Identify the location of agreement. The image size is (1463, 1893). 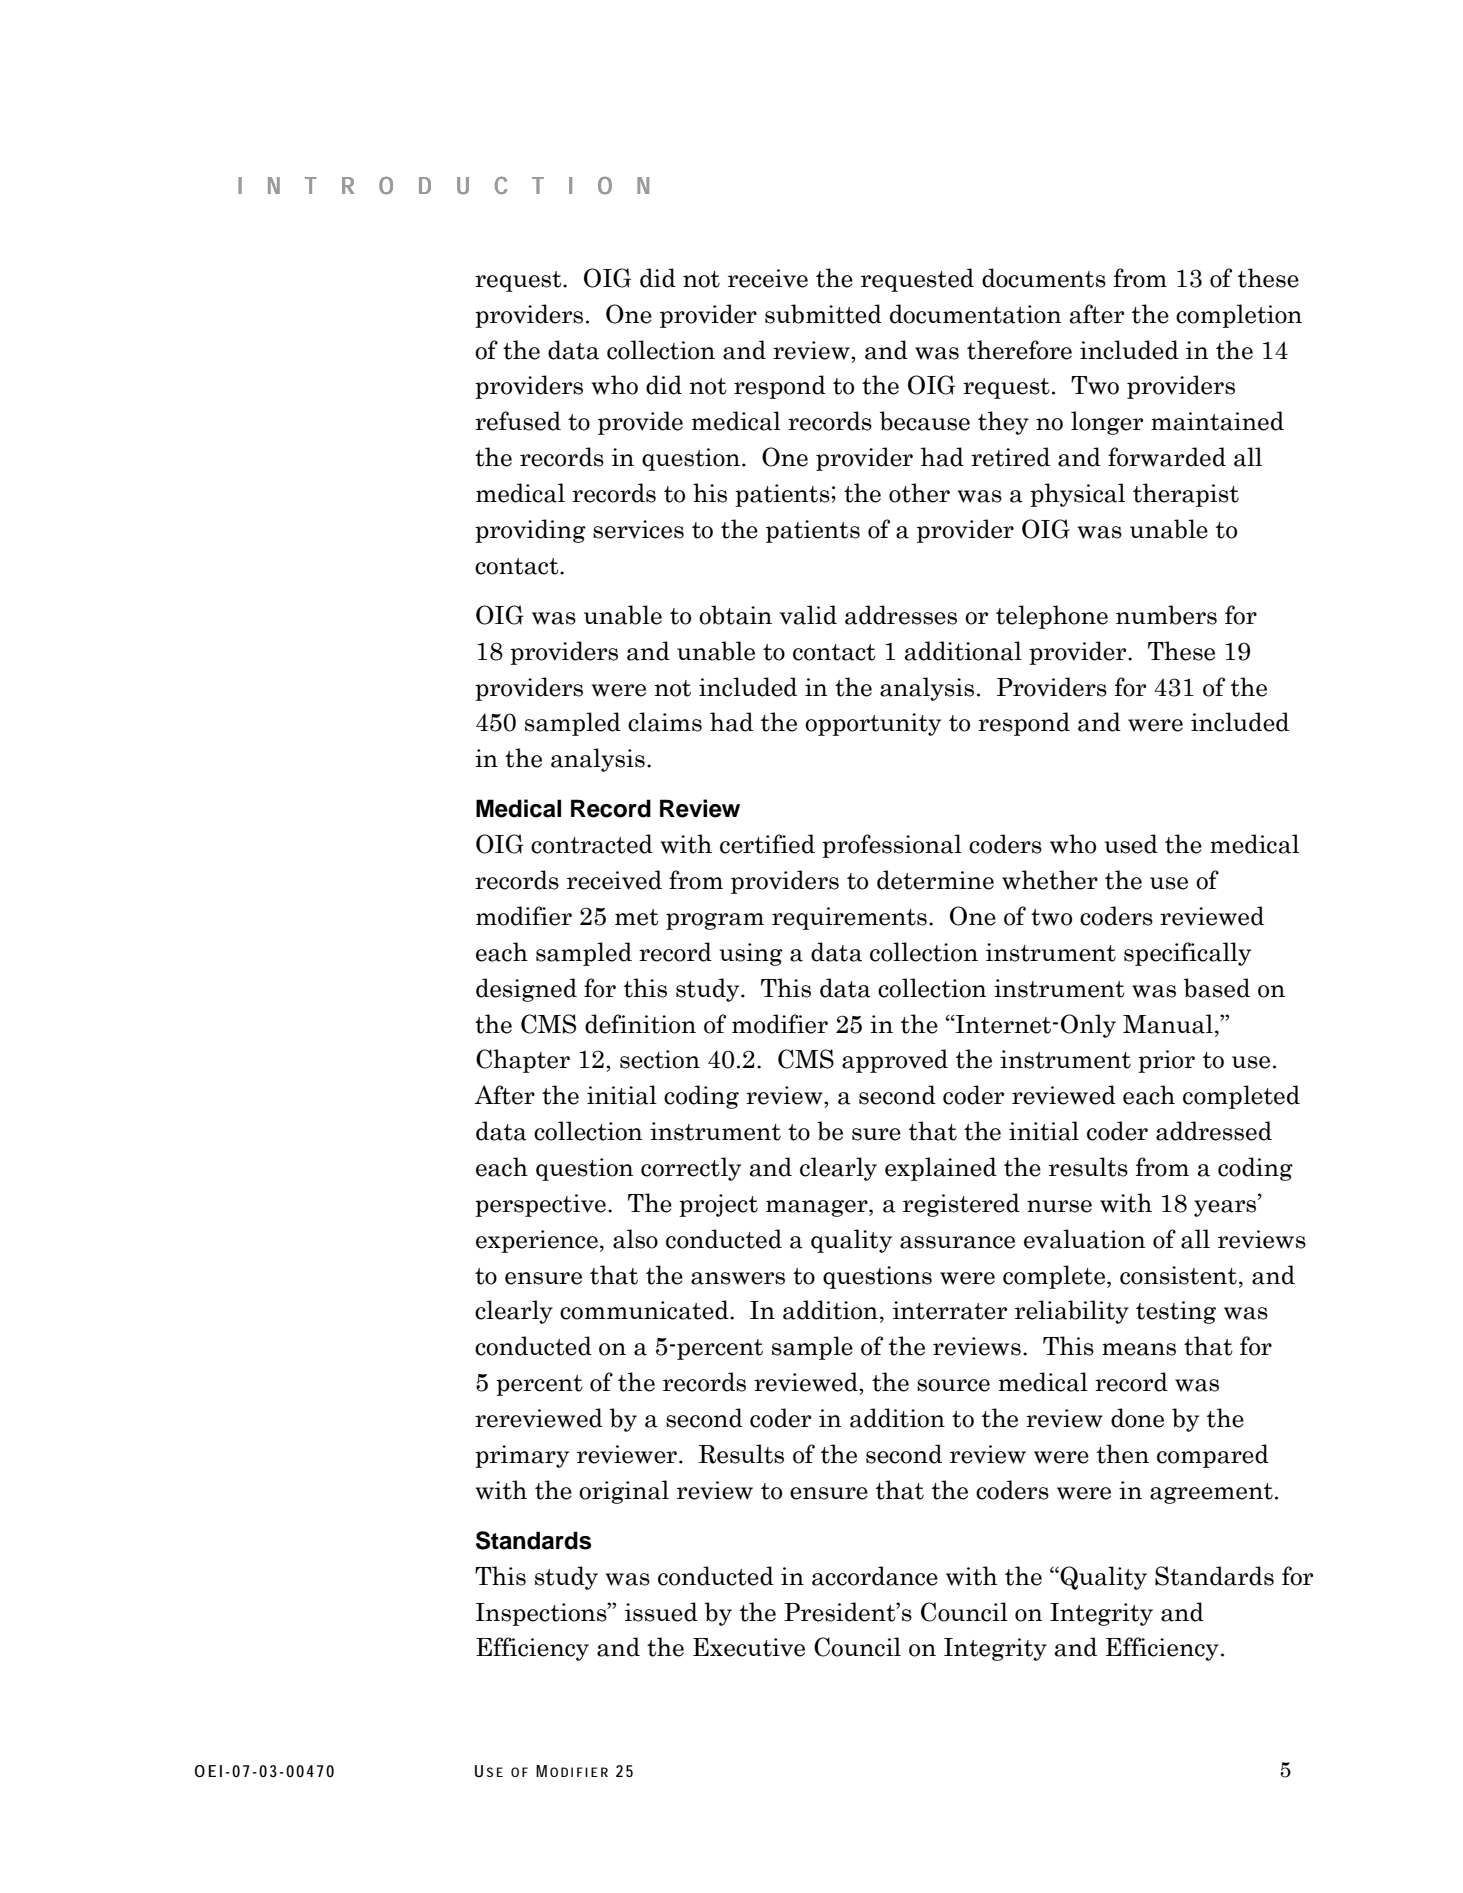
(1211, 1493).
